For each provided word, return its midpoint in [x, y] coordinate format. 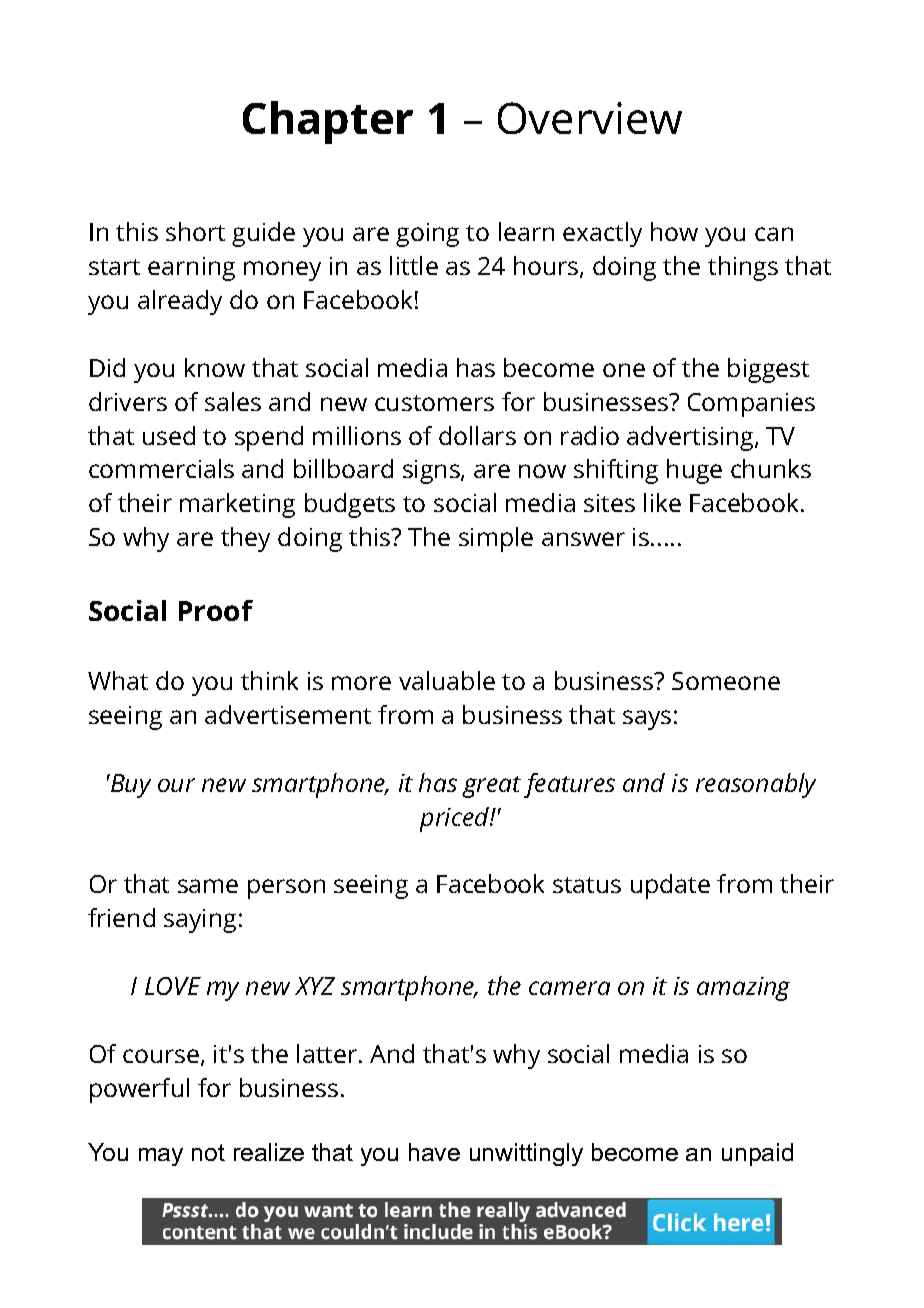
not [208, 1152]
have [434, 1152]
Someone [726, 681]
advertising [691, 438]
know [215, 367]
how [674, 231]
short [195, 231]
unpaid [757, 1154]
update [670, 886]
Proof [216, 610]
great [491, 787]
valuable [447, 680]
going [427, 235]
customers [434, 403]
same [208, 886]
